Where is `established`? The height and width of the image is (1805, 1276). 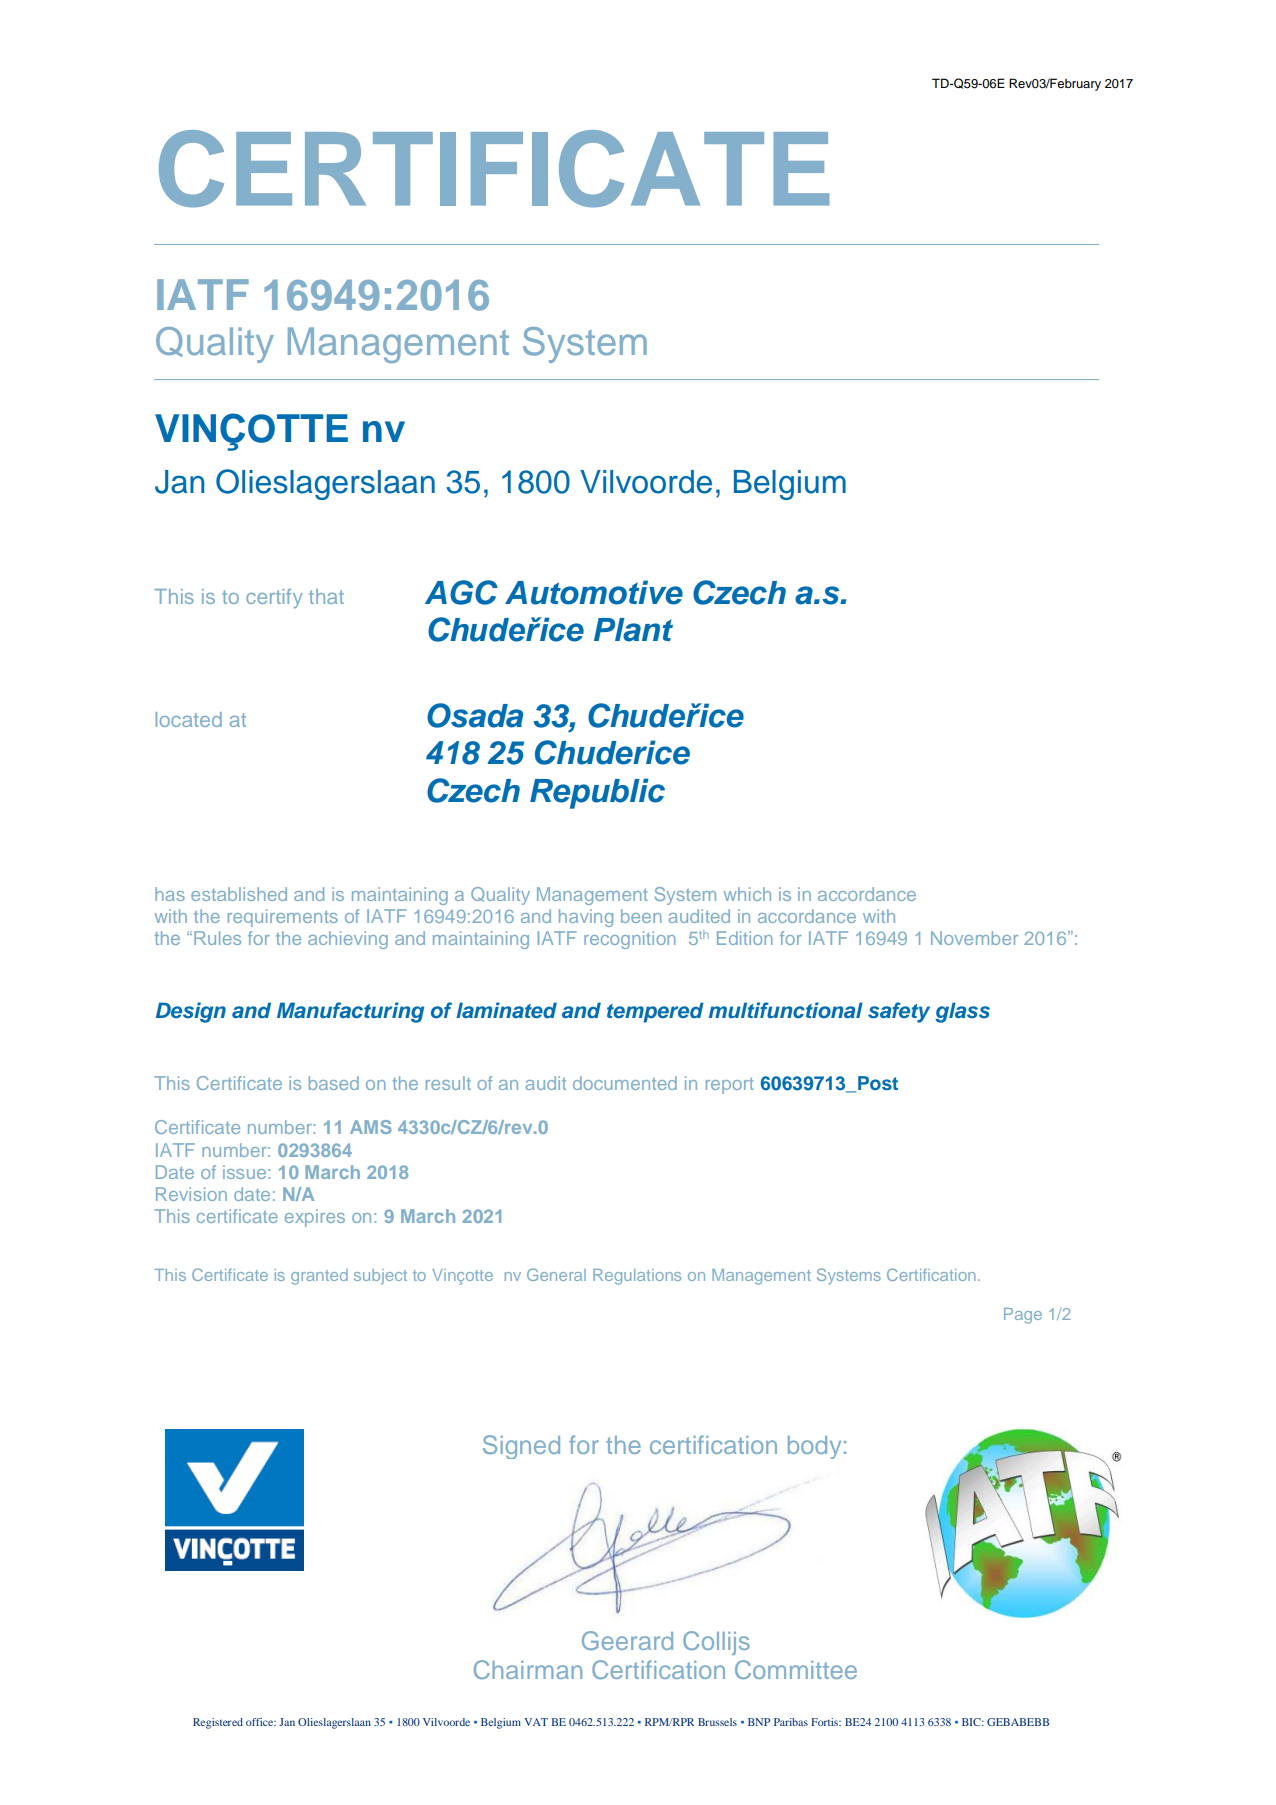 established is located at coordinates (239, 894).
